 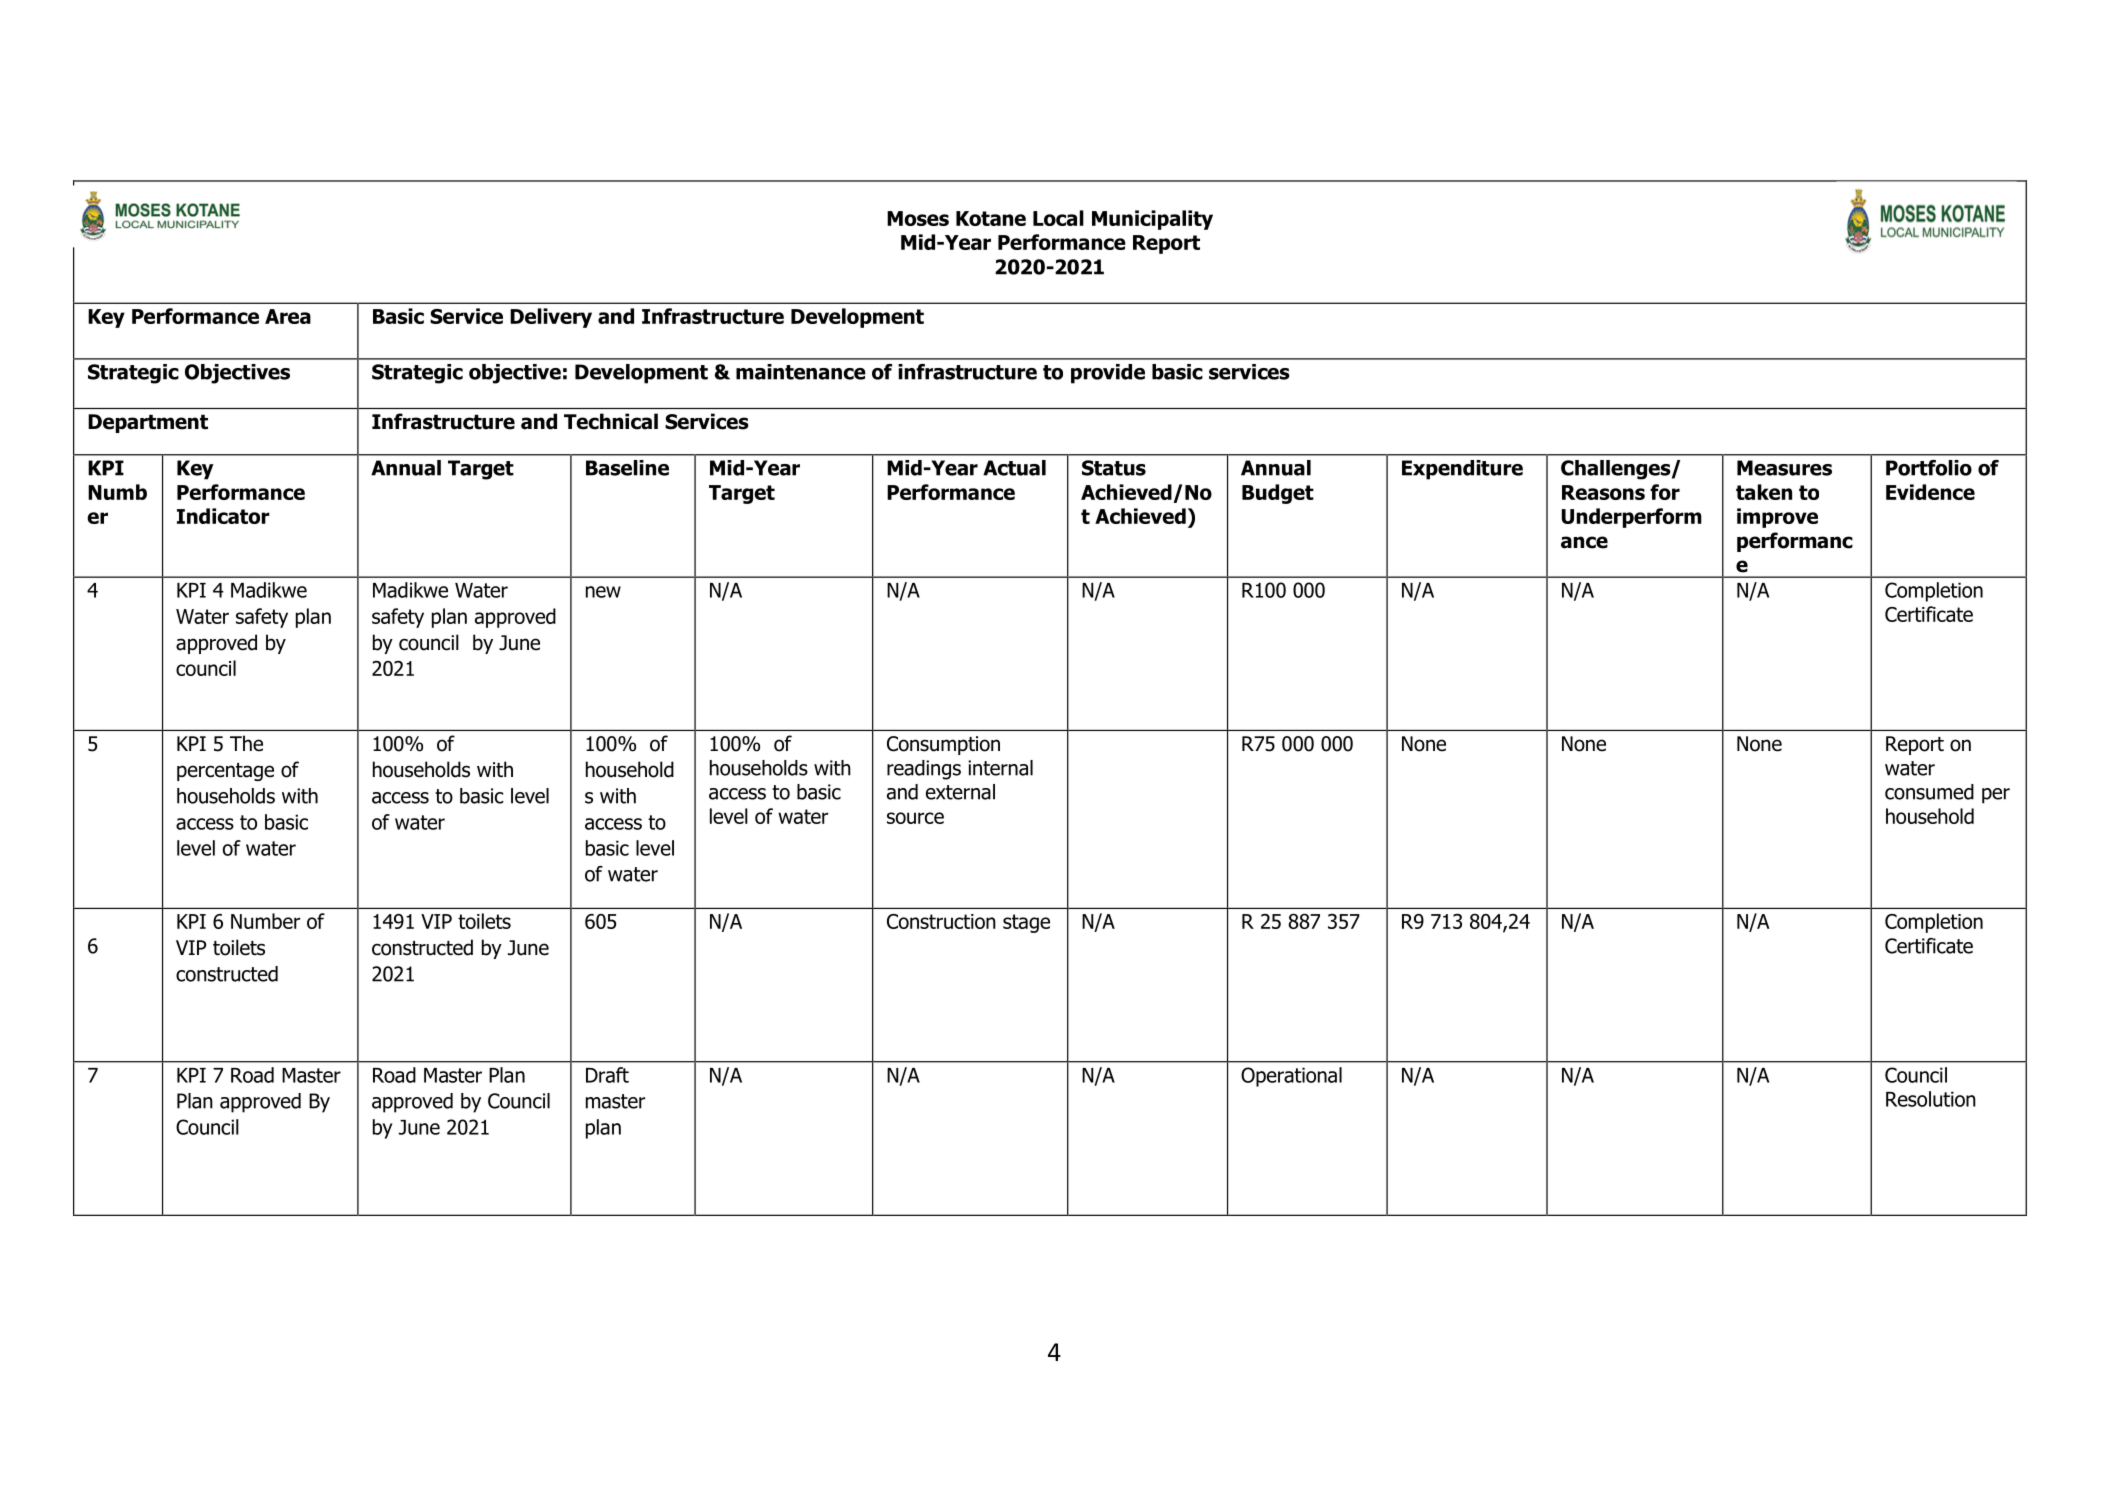 I want to click on Local, so click(x=1058, y=218).
